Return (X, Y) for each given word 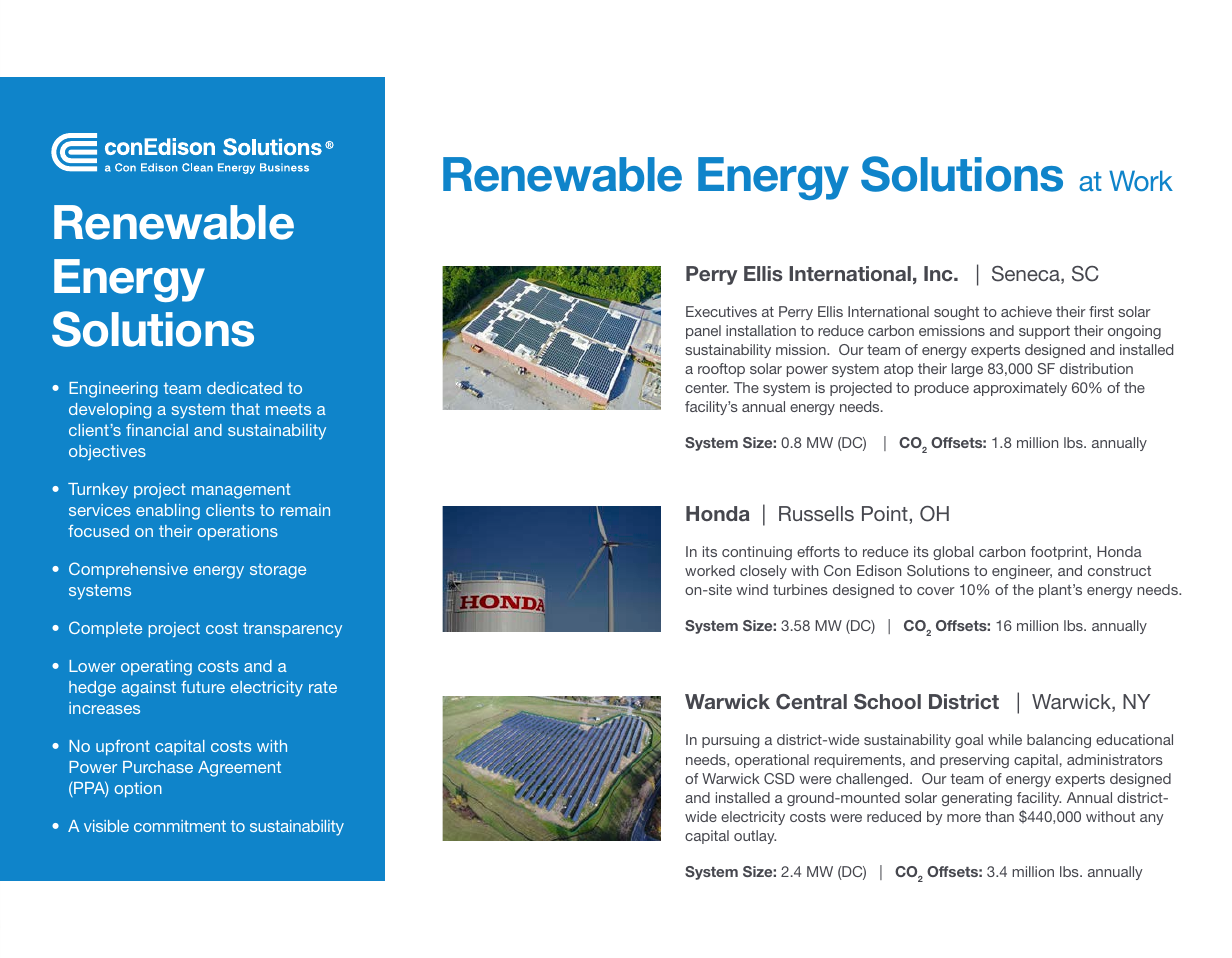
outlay (755, 837)
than (999, 816)
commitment (180, 826)
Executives (721, 311)
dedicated (244, 388)
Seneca (1027, 275)
